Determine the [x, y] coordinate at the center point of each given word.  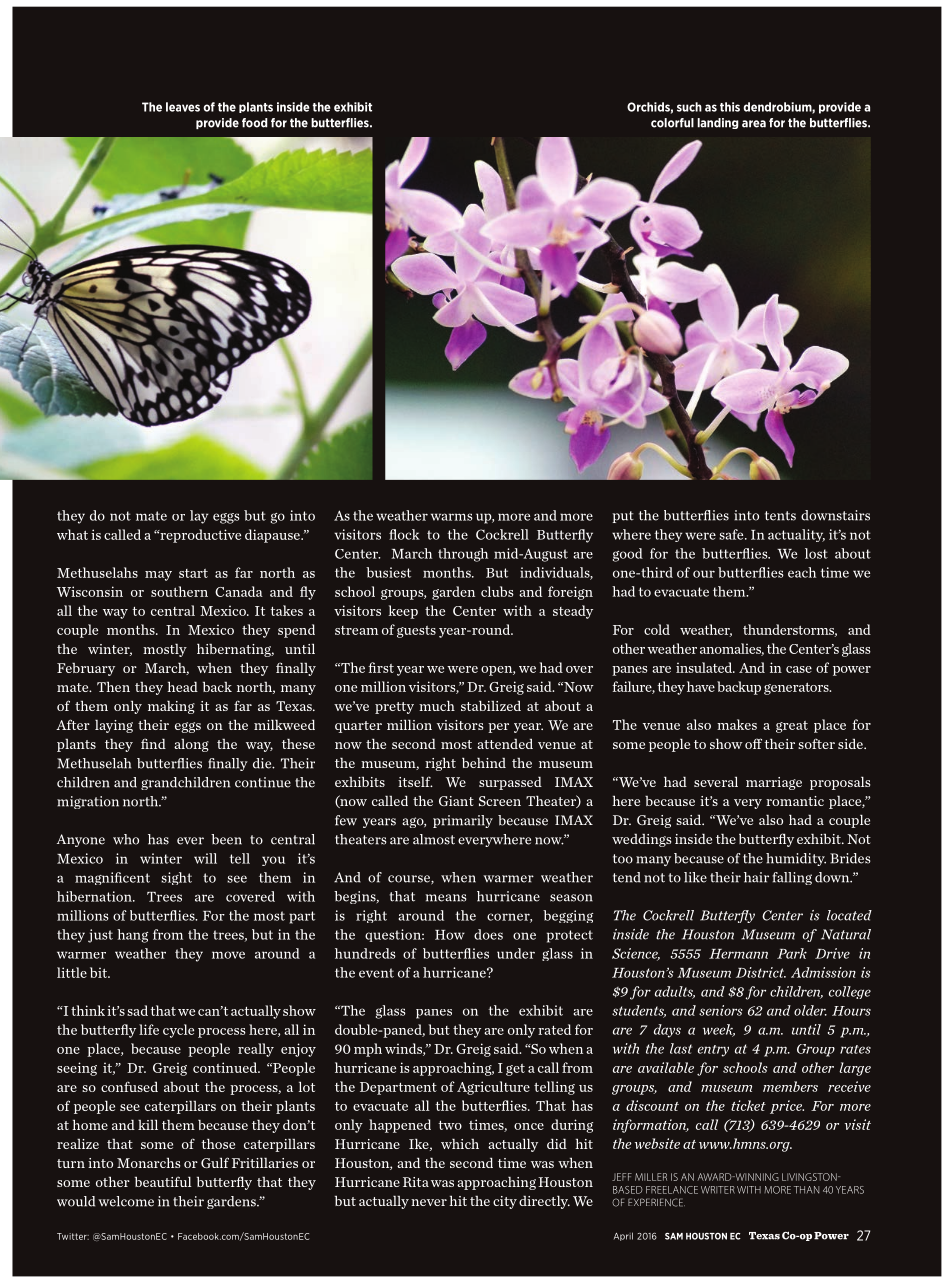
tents [780, 516]
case [799, 669]
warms [452, 517]
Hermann [738, 954]
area [754, 124]
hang [132, 936]
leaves [183, 107]
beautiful [163, 1181]
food [255, 123]
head [182, 686]
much [437, 705]
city [505, 1202]
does [488, 934]
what [72, 534]
